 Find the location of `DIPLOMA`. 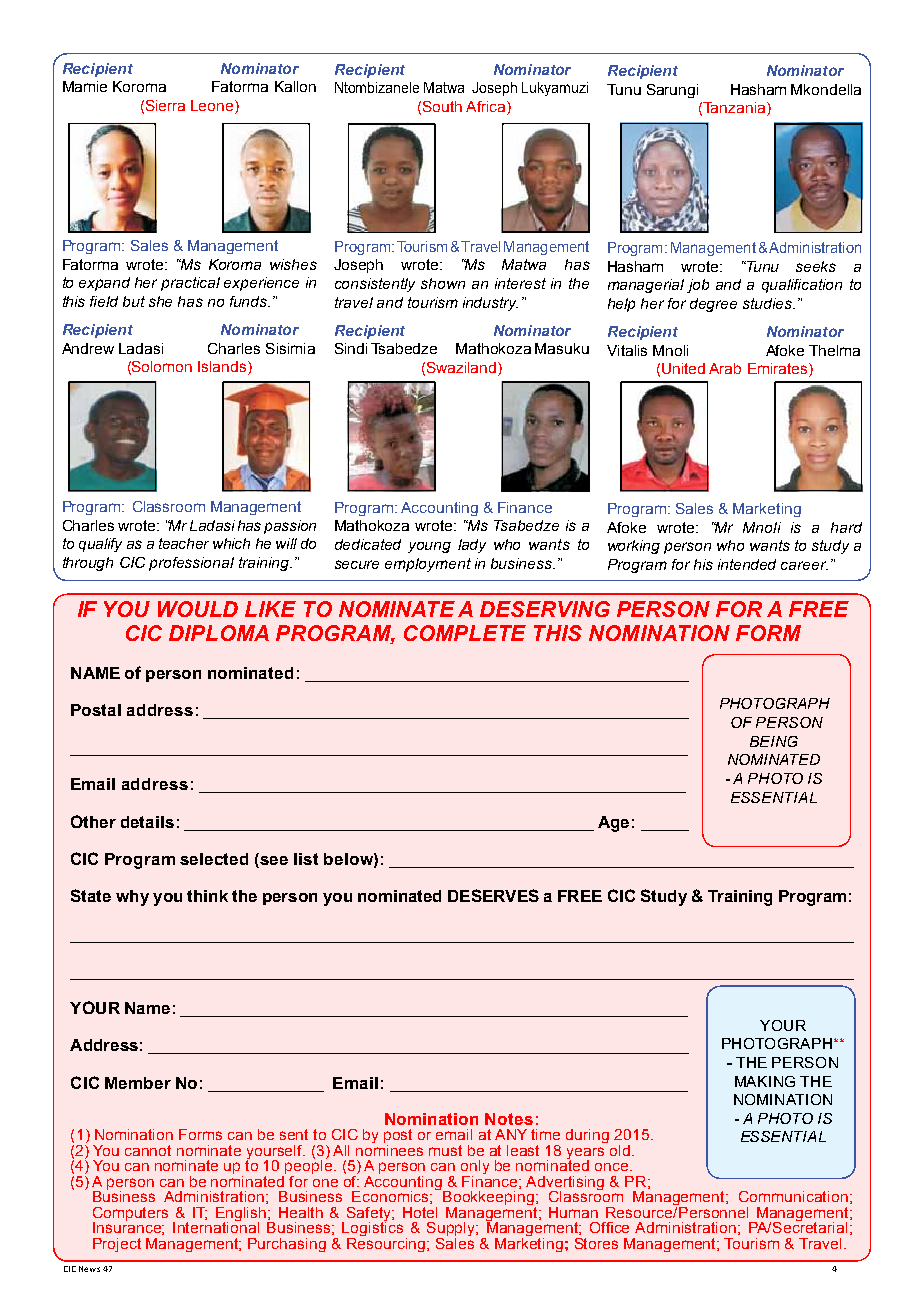

DIPLOMA is located at coordinates (219, 633).
